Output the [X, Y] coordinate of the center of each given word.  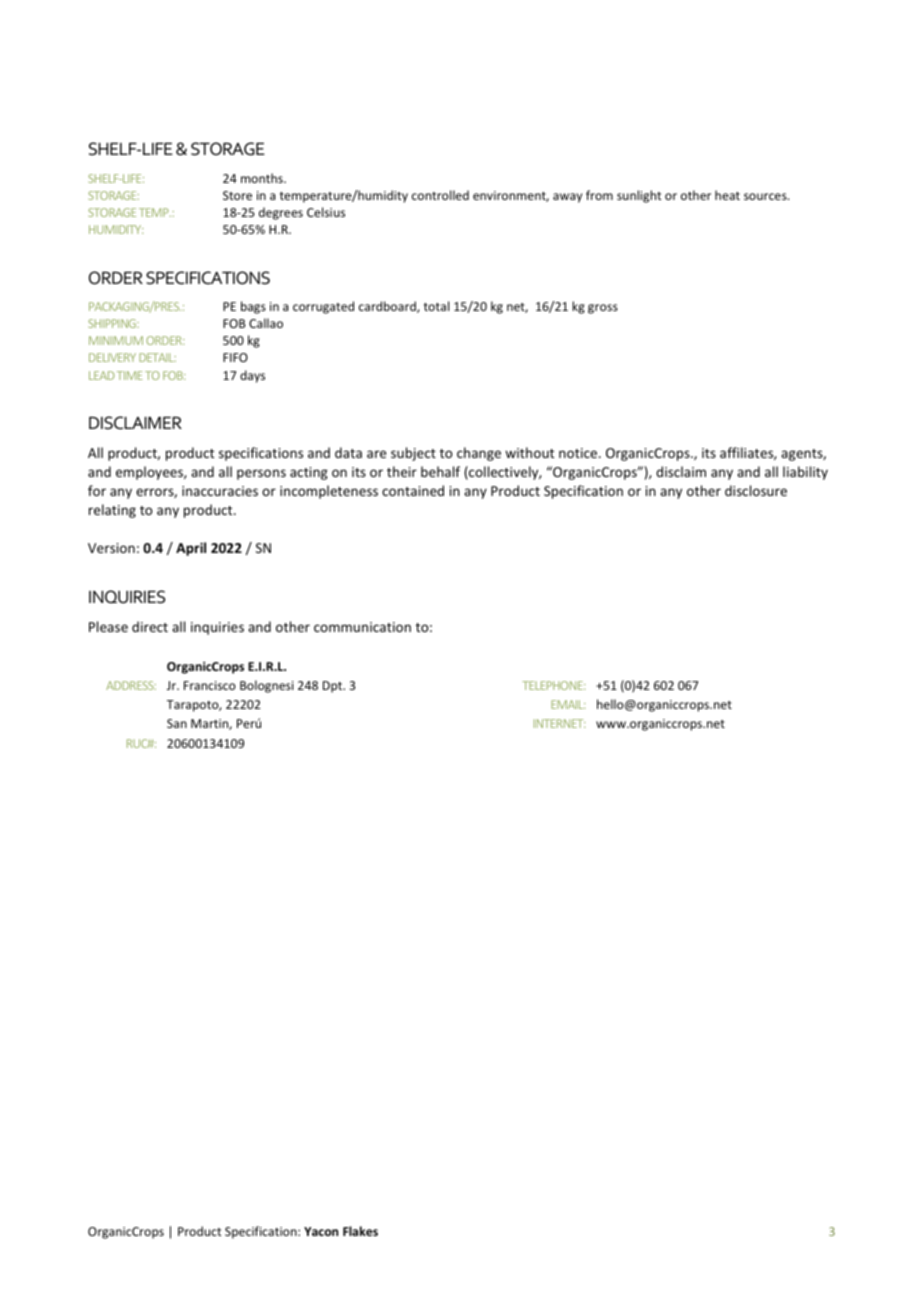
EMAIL [568, 704]
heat [727, 195]
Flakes [360, 1231]
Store [237, 195]
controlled [440, 195]
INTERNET [559, 723]
